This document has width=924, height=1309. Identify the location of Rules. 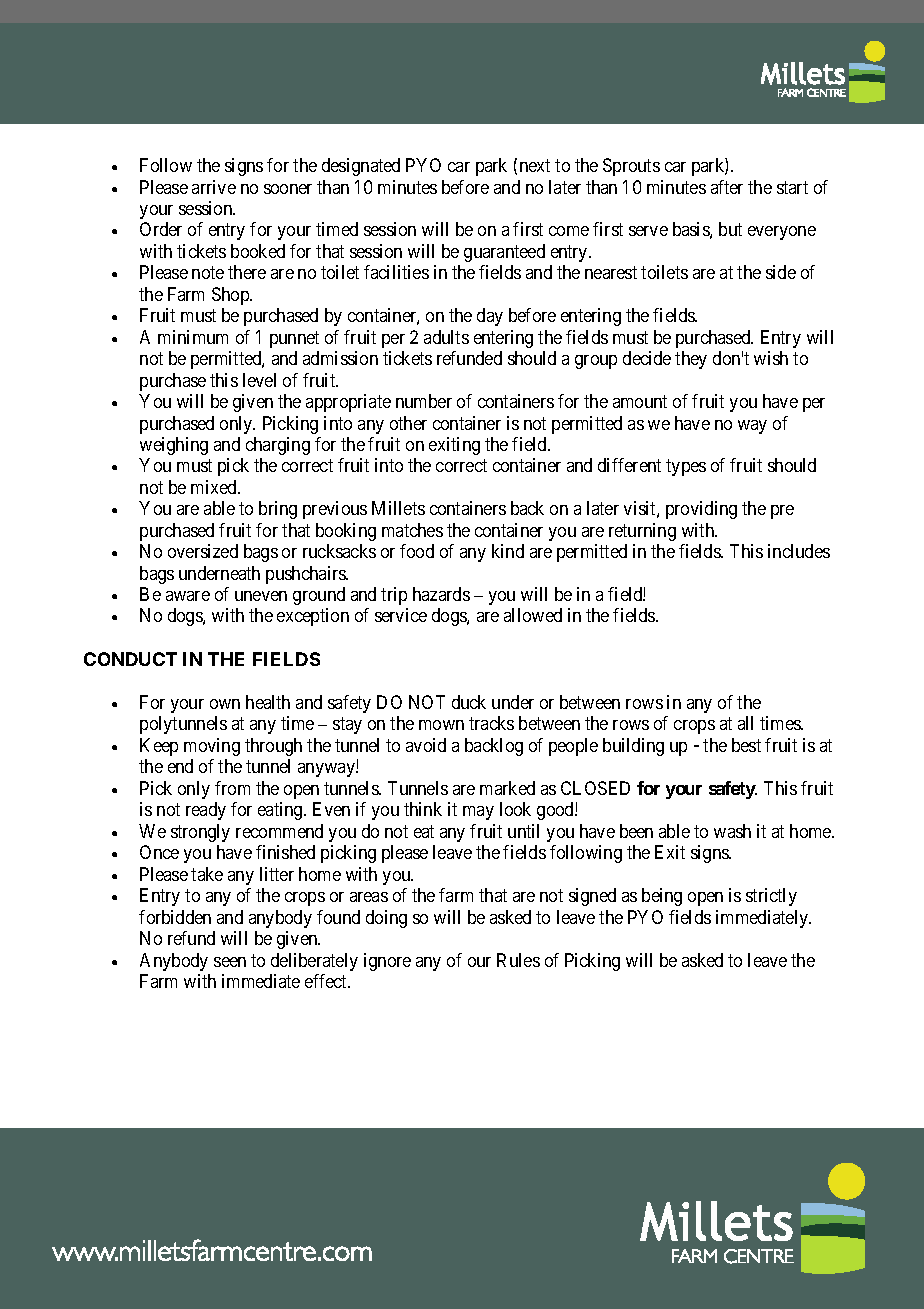
(518, 960).
